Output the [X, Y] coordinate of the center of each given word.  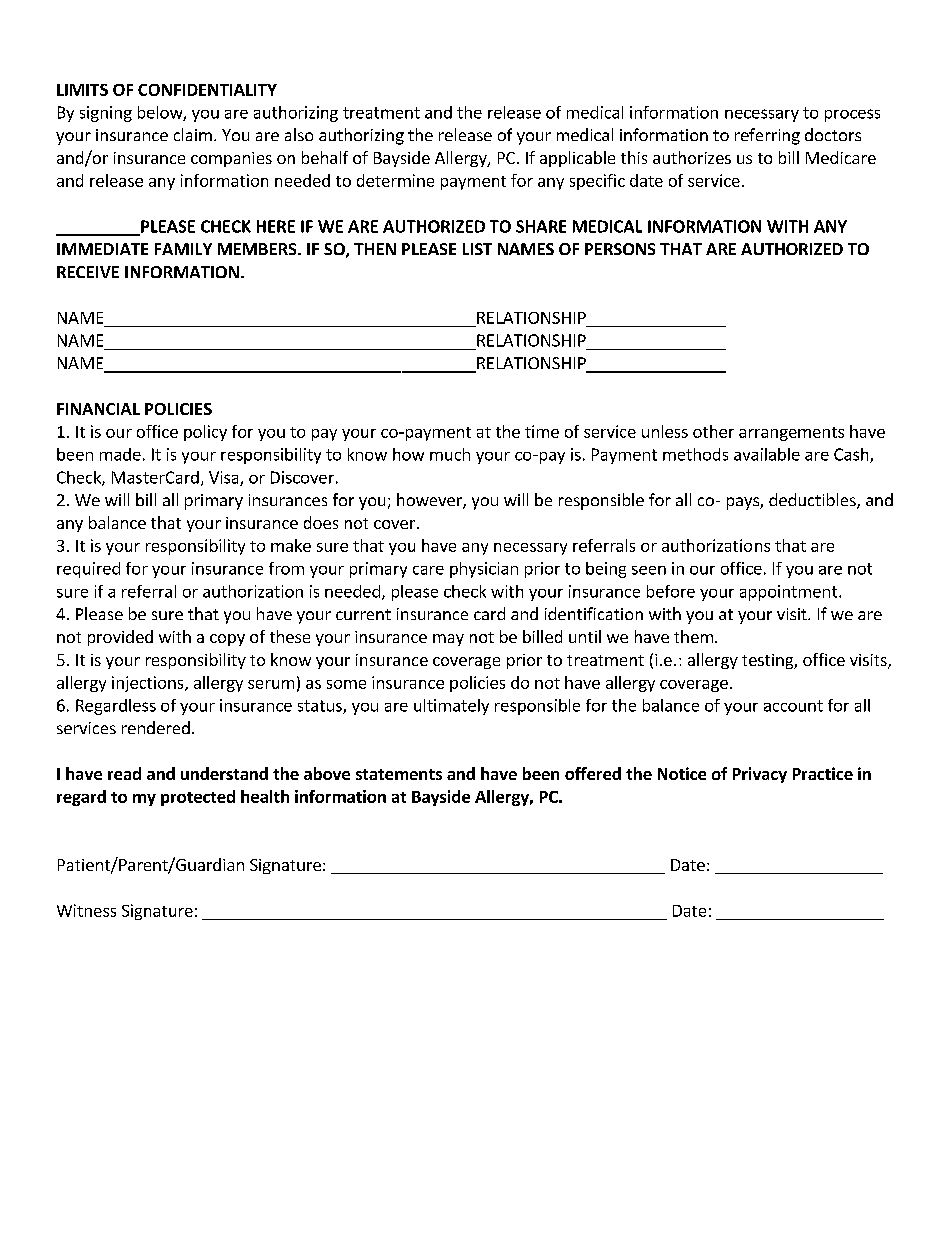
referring [767, 136]
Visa [225, 478]
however [430, 501]
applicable [577, 159]
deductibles [813, 501]
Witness [86, 910]
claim [193, 134]
